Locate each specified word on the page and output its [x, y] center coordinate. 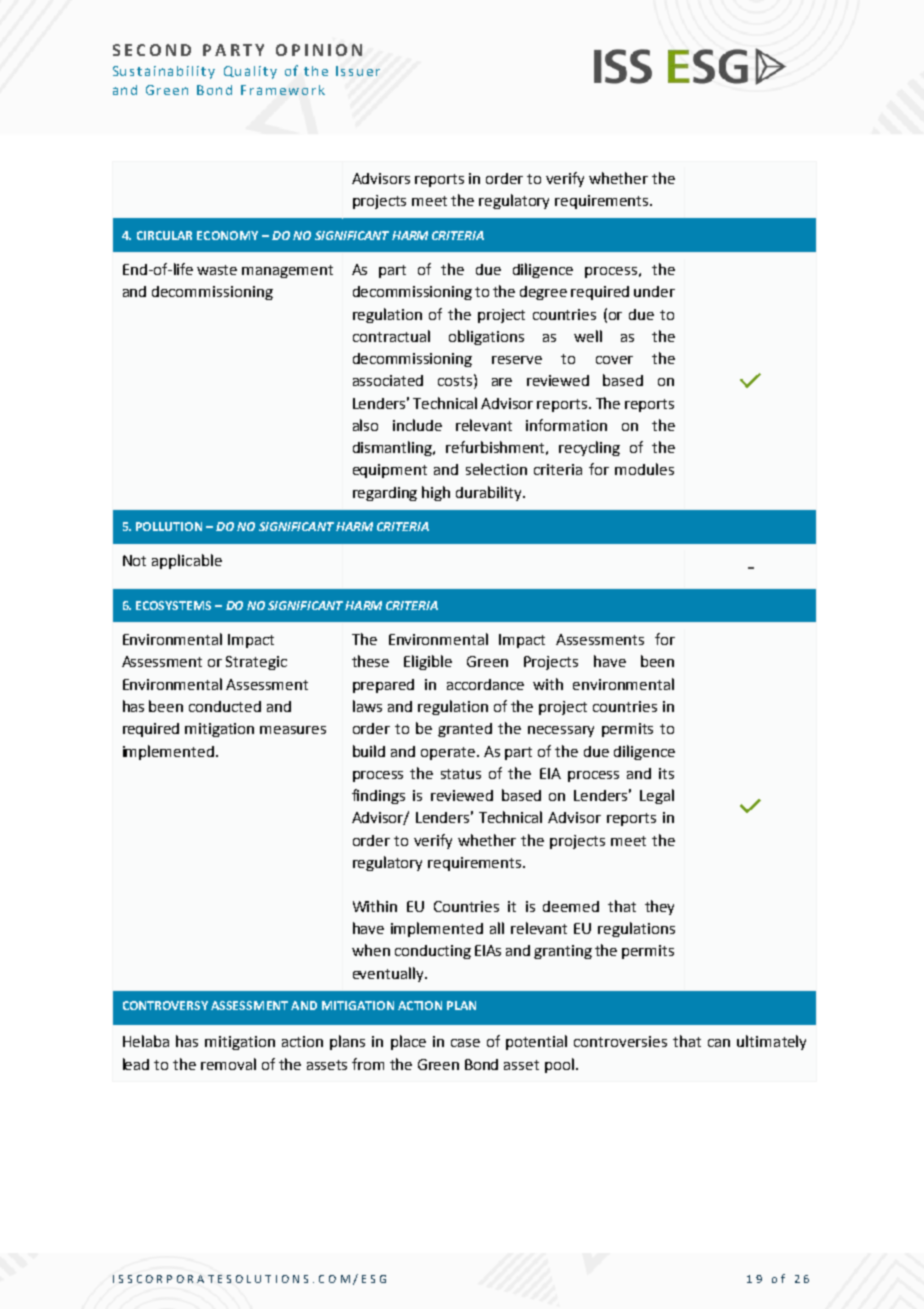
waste [217, 270]
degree [543, 293]
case [465, 1043]
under [654, 291]
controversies [620, 1041]
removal [228, 1064]
